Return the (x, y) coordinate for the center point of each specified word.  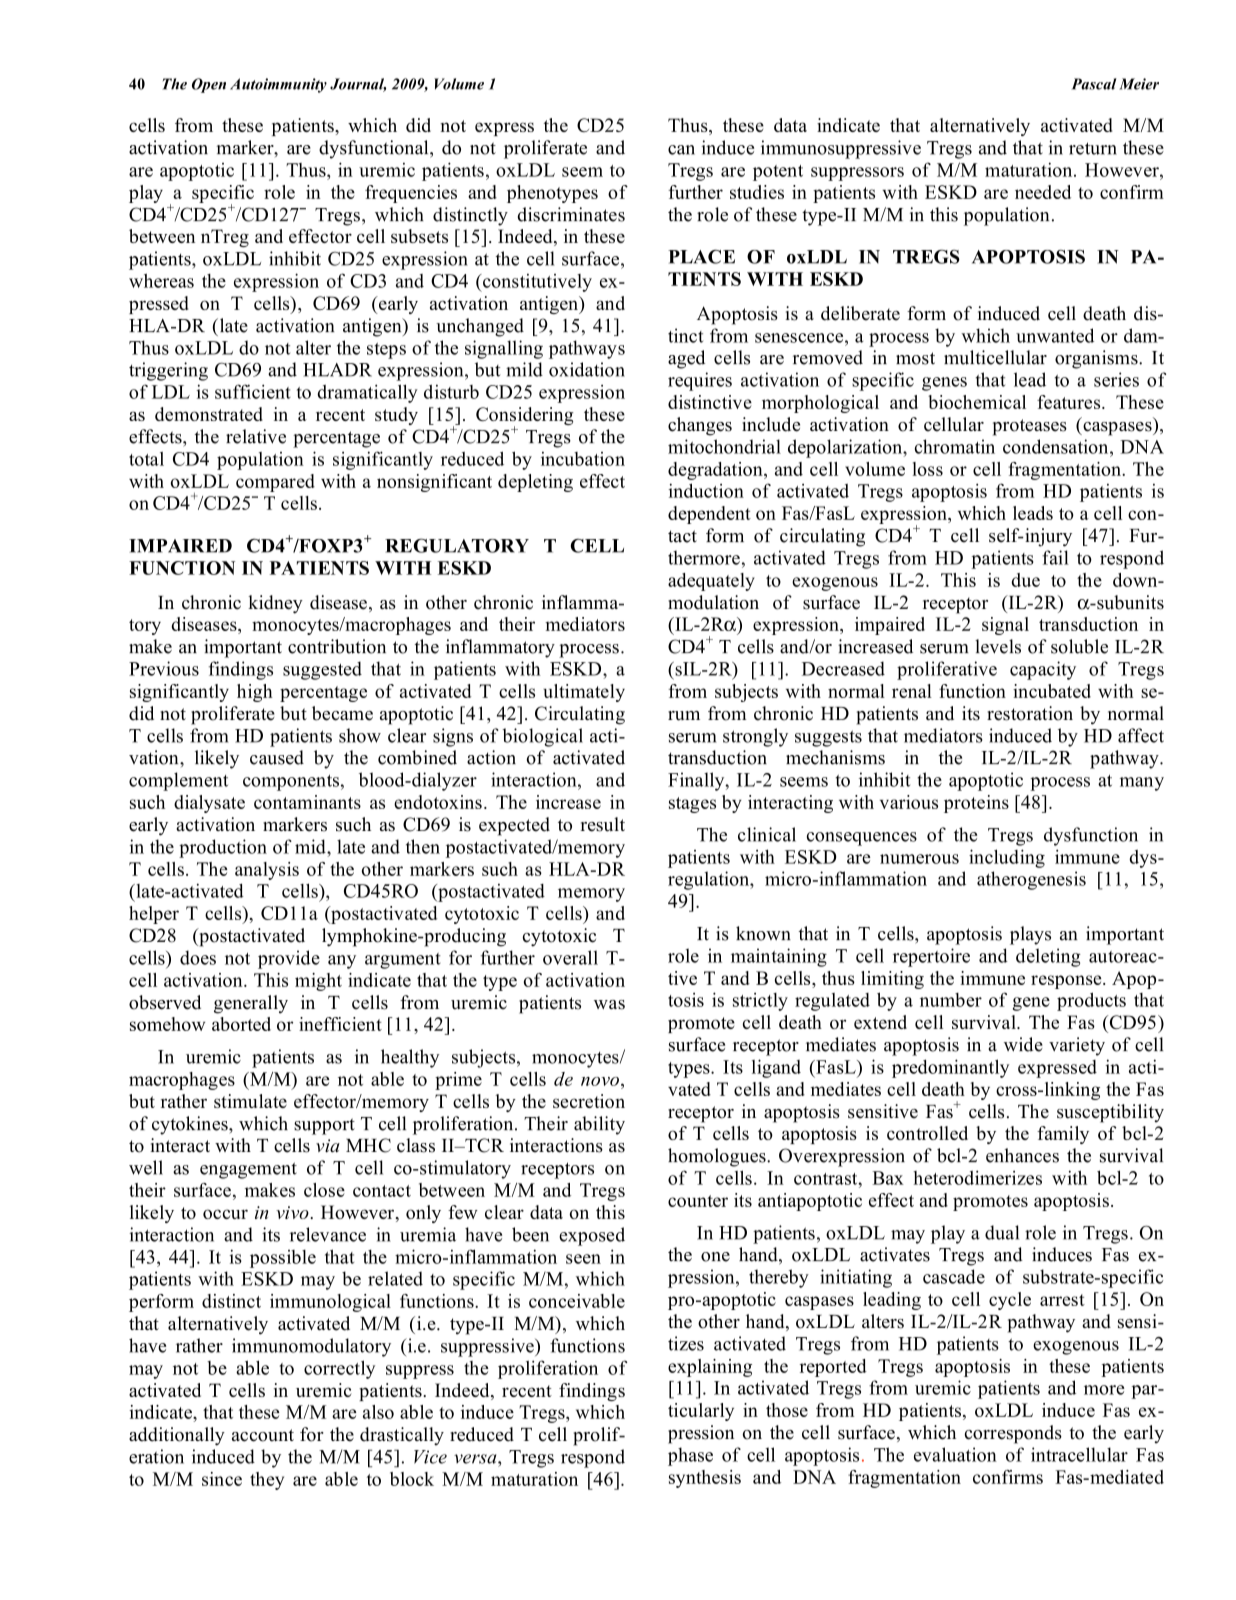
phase (690, 1456)
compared (275, 483)
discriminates (571, 214)
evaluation (955, 1454)
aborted (241, 1024)
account (263, 1435)
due (1025, 580)
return (1093, 148)
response (1067, 982)
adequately (711, 582)
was (609, 1005)
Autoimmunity (278, 85)
